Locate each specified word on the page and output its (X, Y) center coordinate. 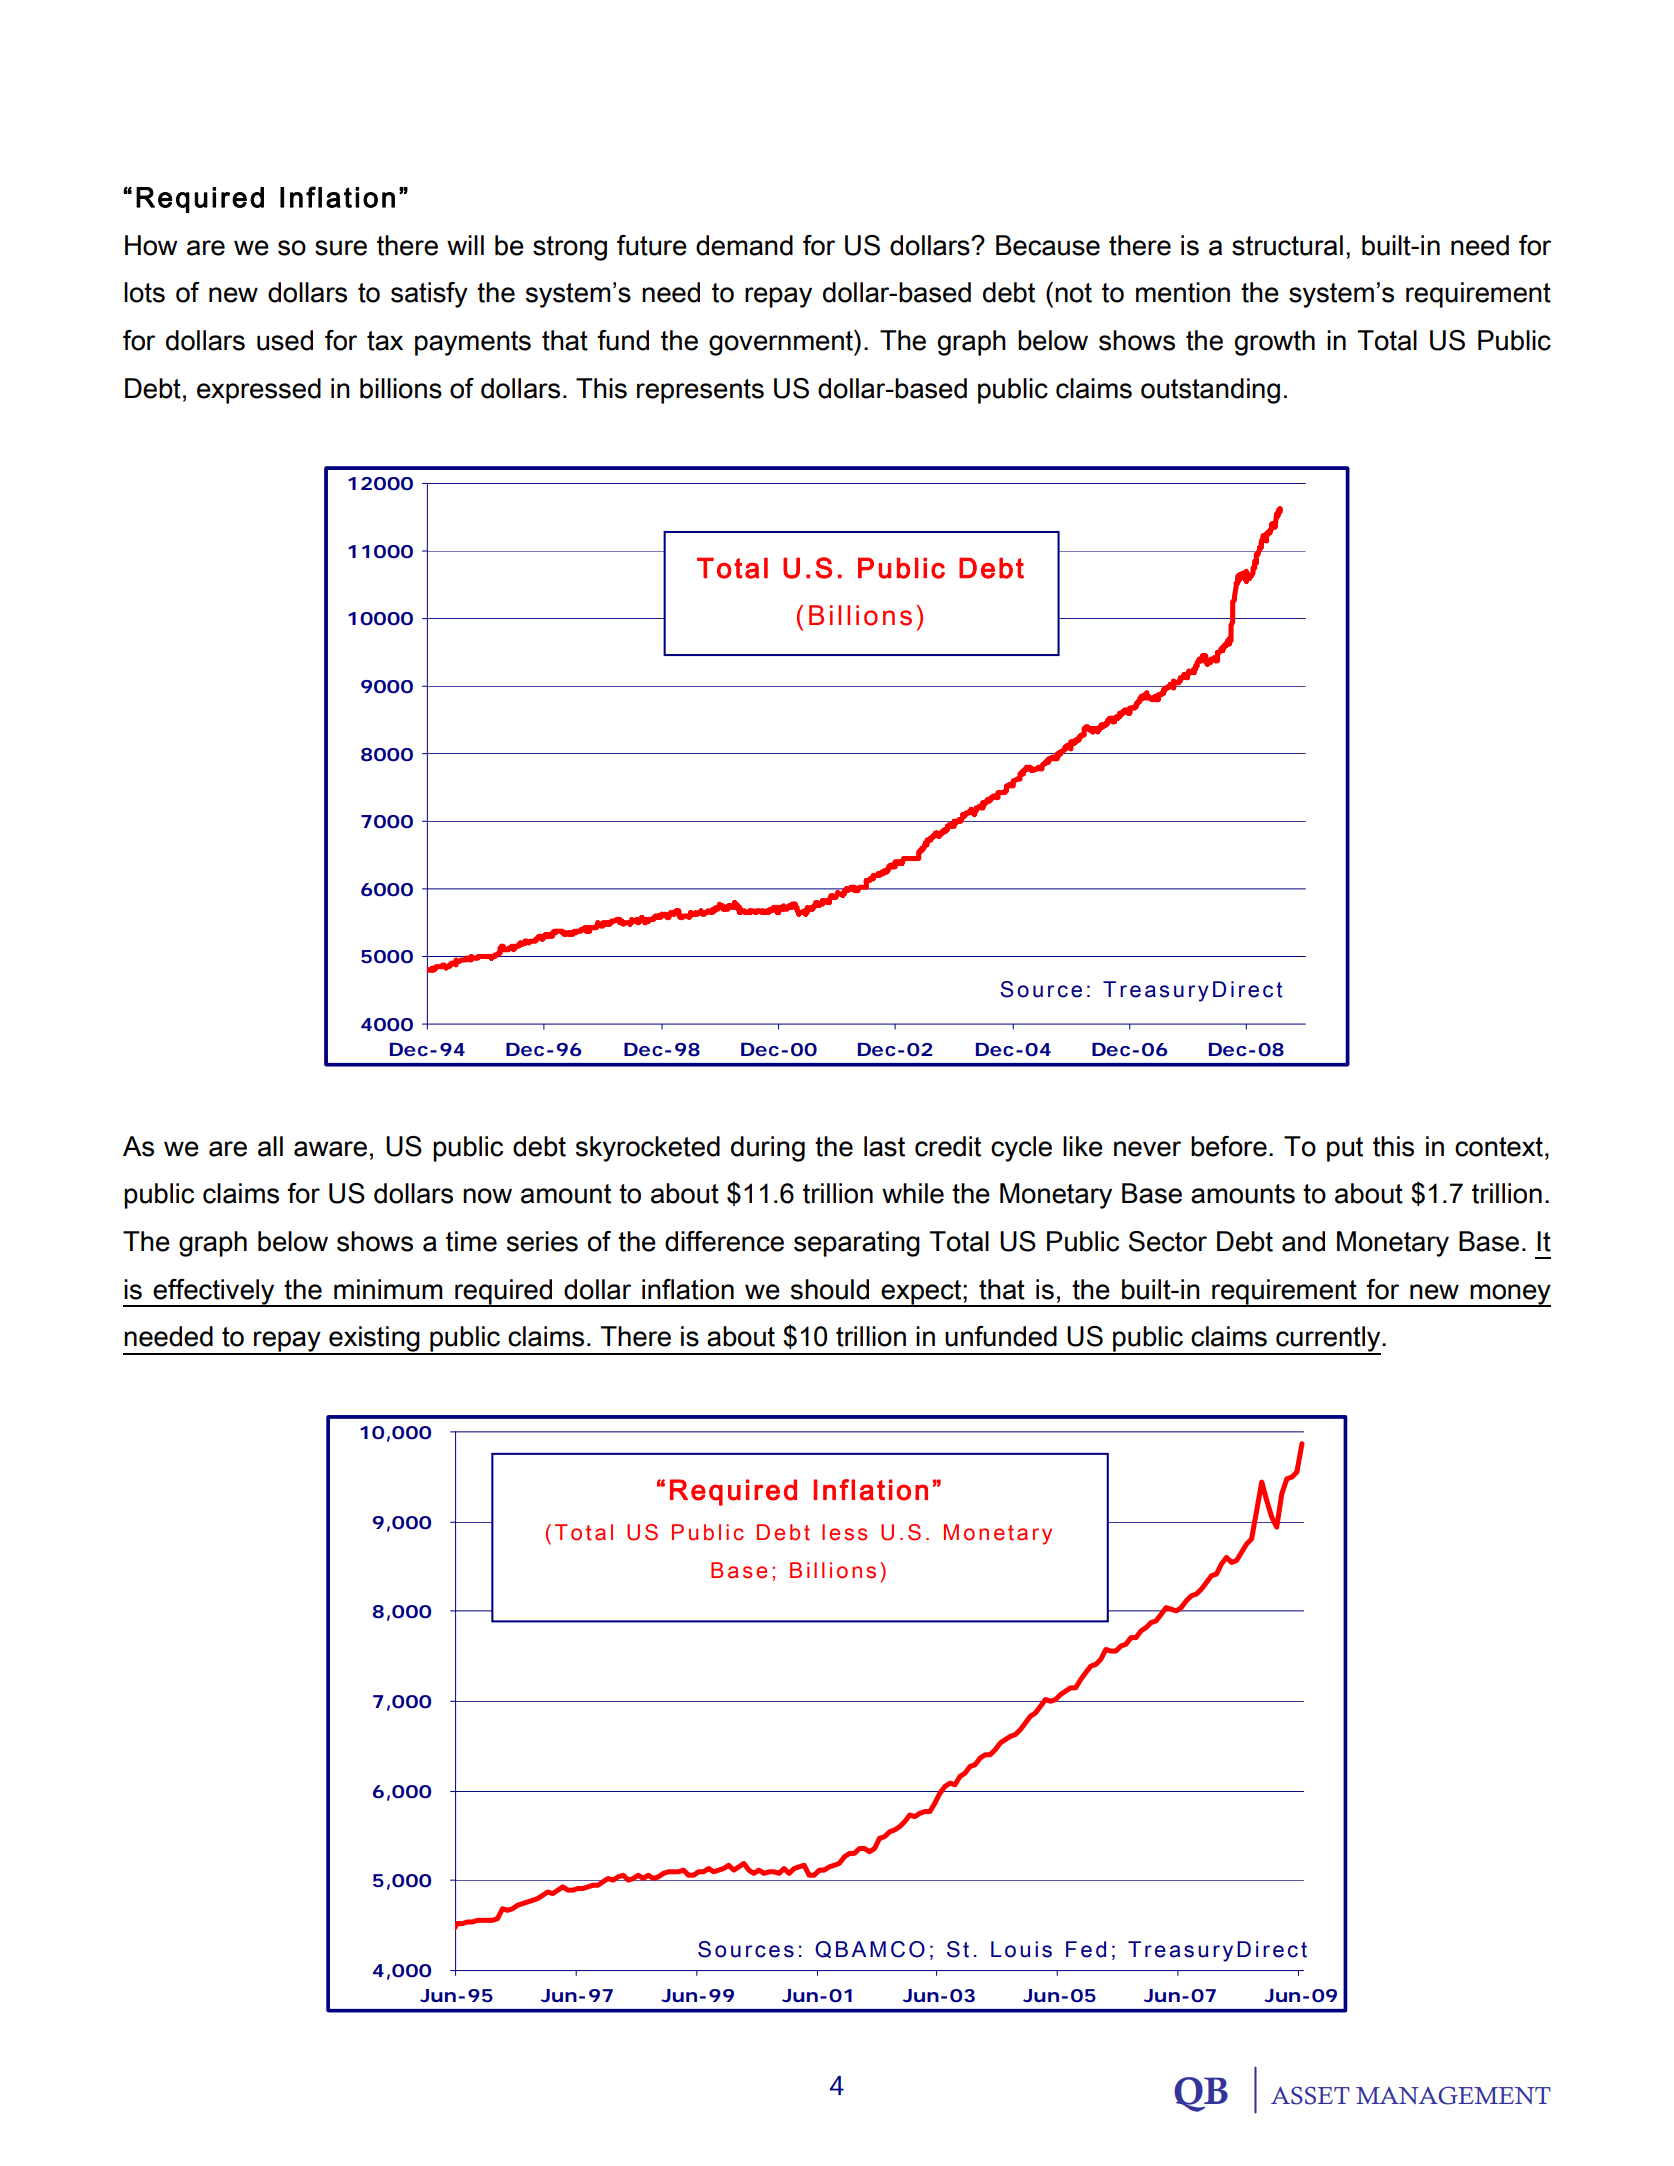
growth (1275, 343)
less (844, 1532)
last (884, 1146)
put (1345, 1149)
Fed (1086, 1949)
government (782, 343)
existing (374, 1340)
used (285, 340)
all (270, 1146)
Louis (1021, 1949)
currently (1328, 1340)
